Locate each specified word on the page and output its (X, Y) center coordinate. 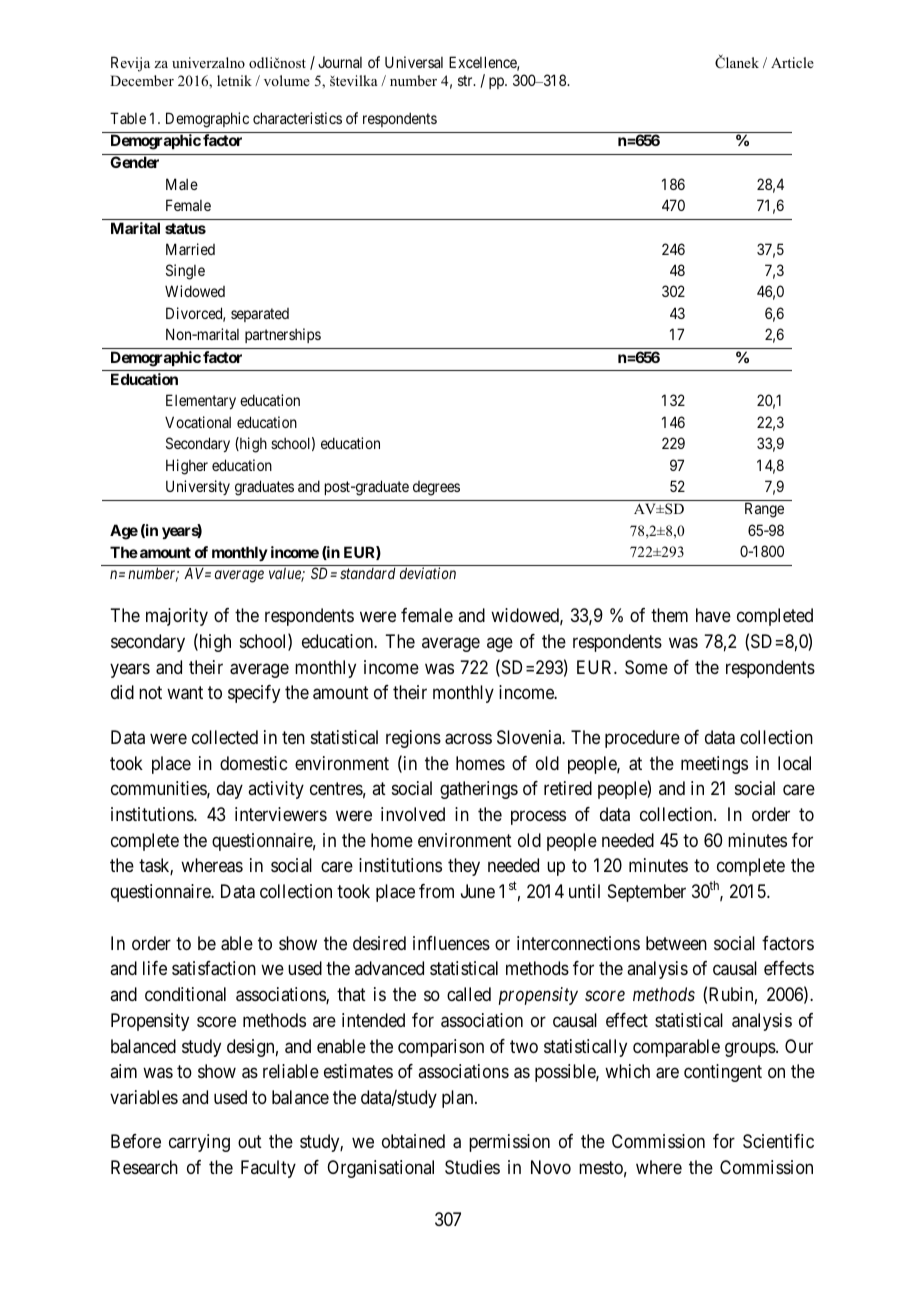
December (142, 80)
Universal (414, 62)
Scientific (778, 1141)
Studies (472, 1167)
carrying (199, 1143)
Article (792, 62)
